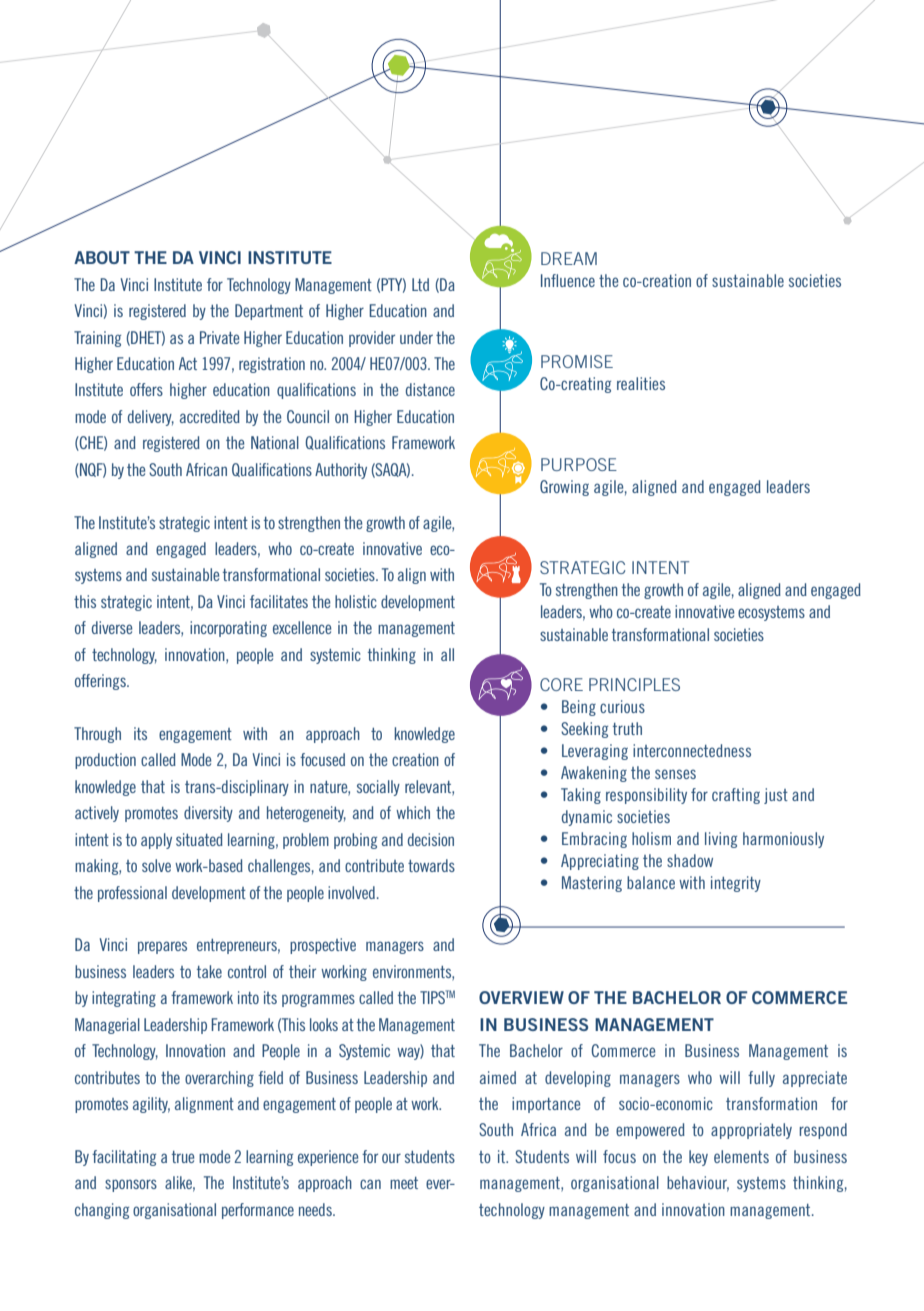  What do you see at coordinates (356, 601) in the image?
I see `holistic` at bounding box center [356, 601].
